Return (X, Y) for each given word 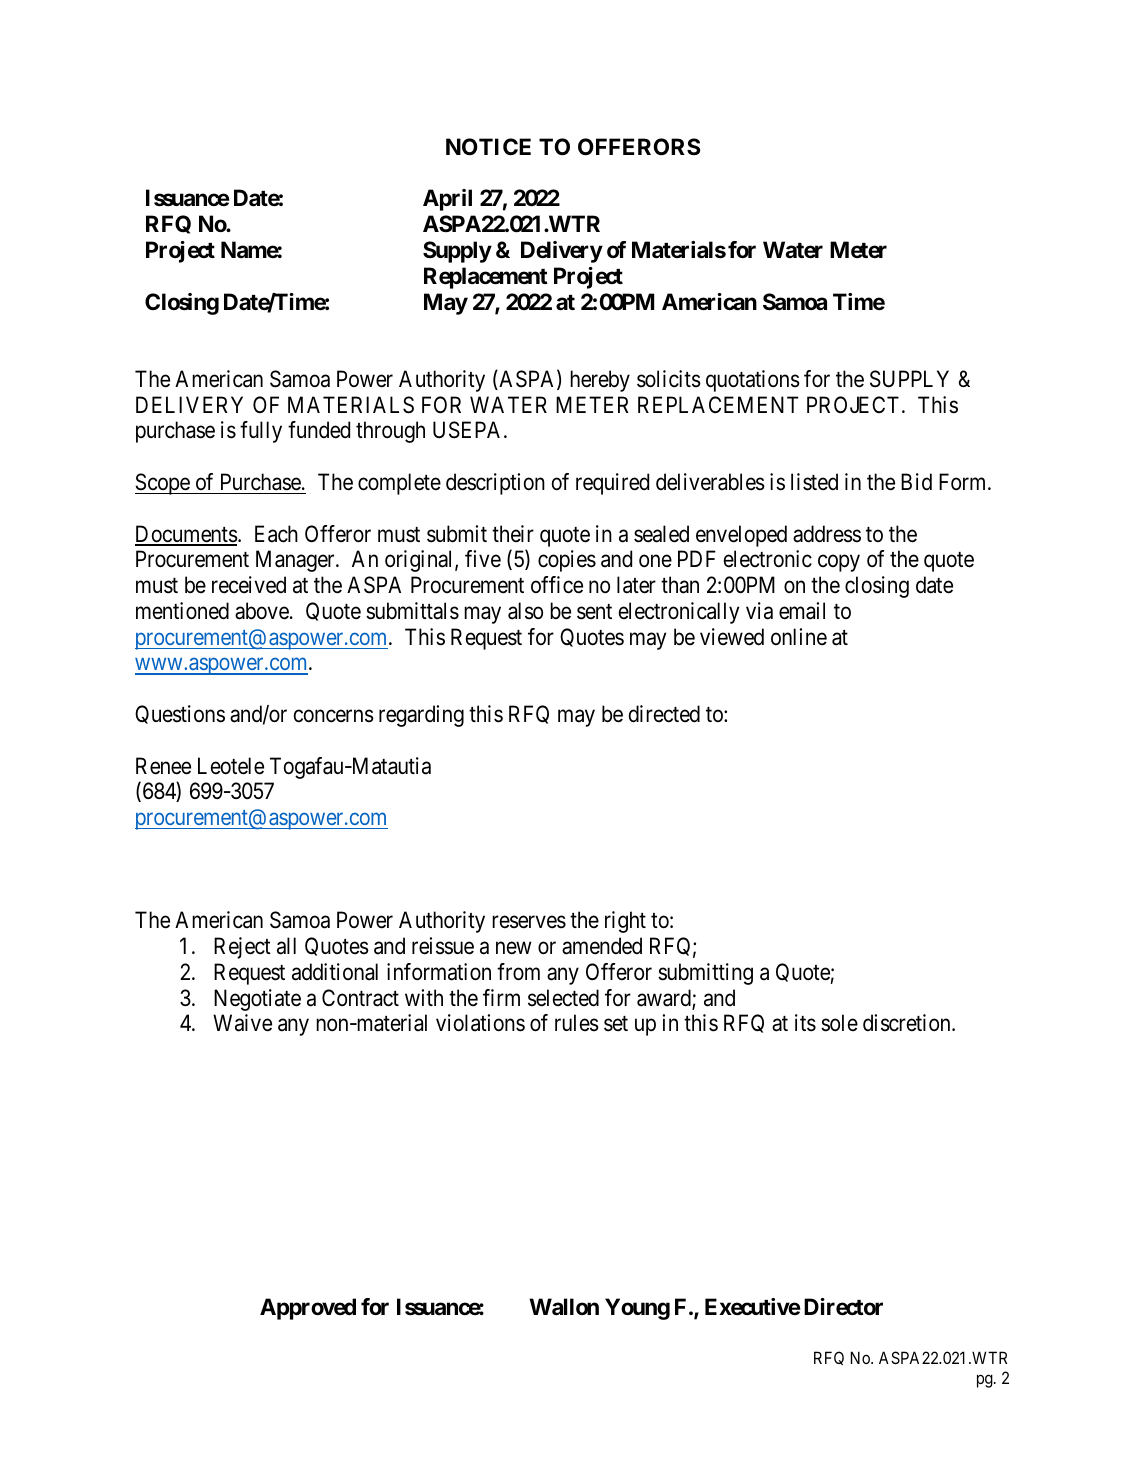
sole (839, 1023)
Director (843, 1307)
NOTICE (488, 147)
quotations (753, 381)
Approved (308, 1309)
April (447, 200)
